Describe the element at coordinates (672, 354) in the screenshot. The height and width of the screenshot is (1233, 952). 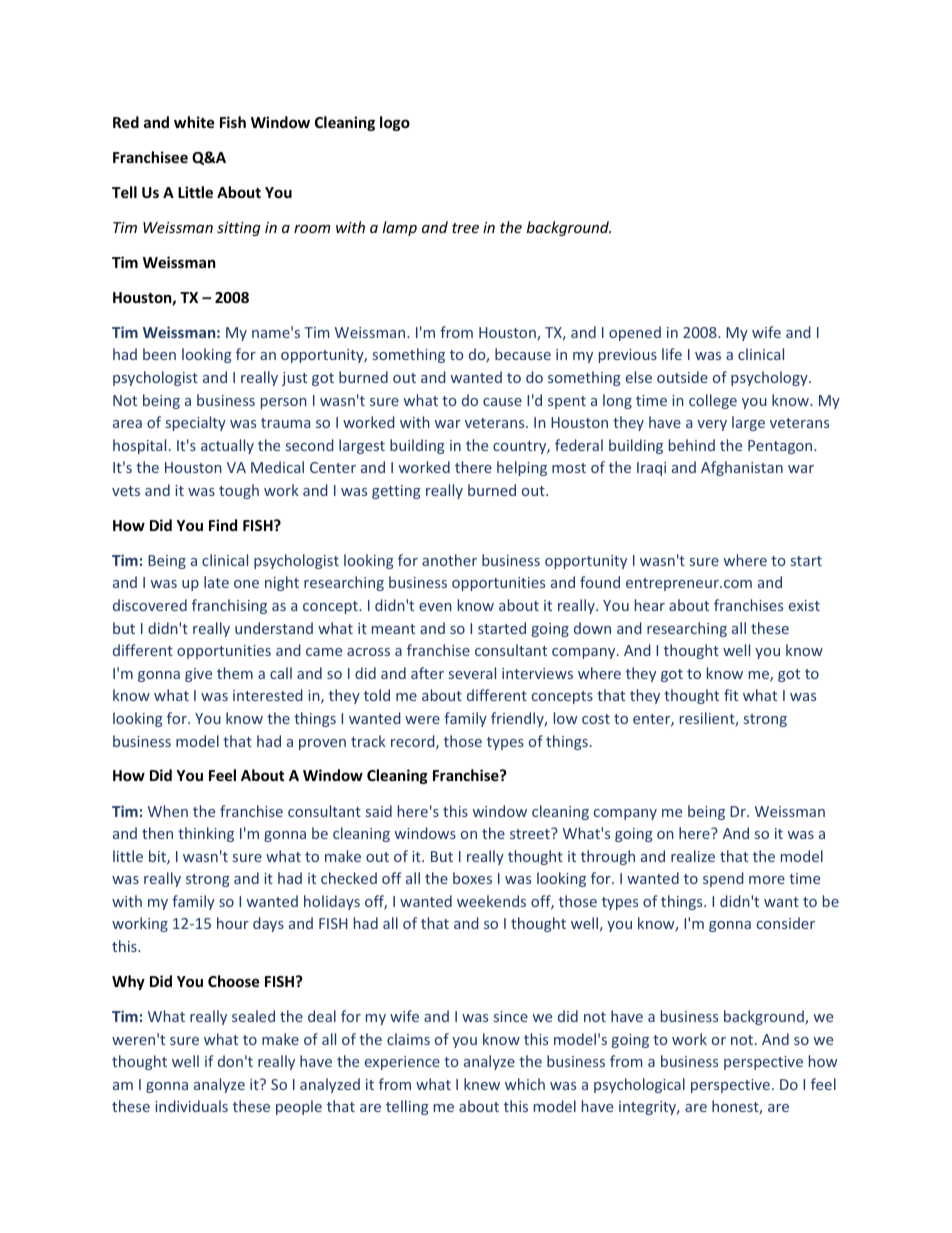
I see `life` at that location.
